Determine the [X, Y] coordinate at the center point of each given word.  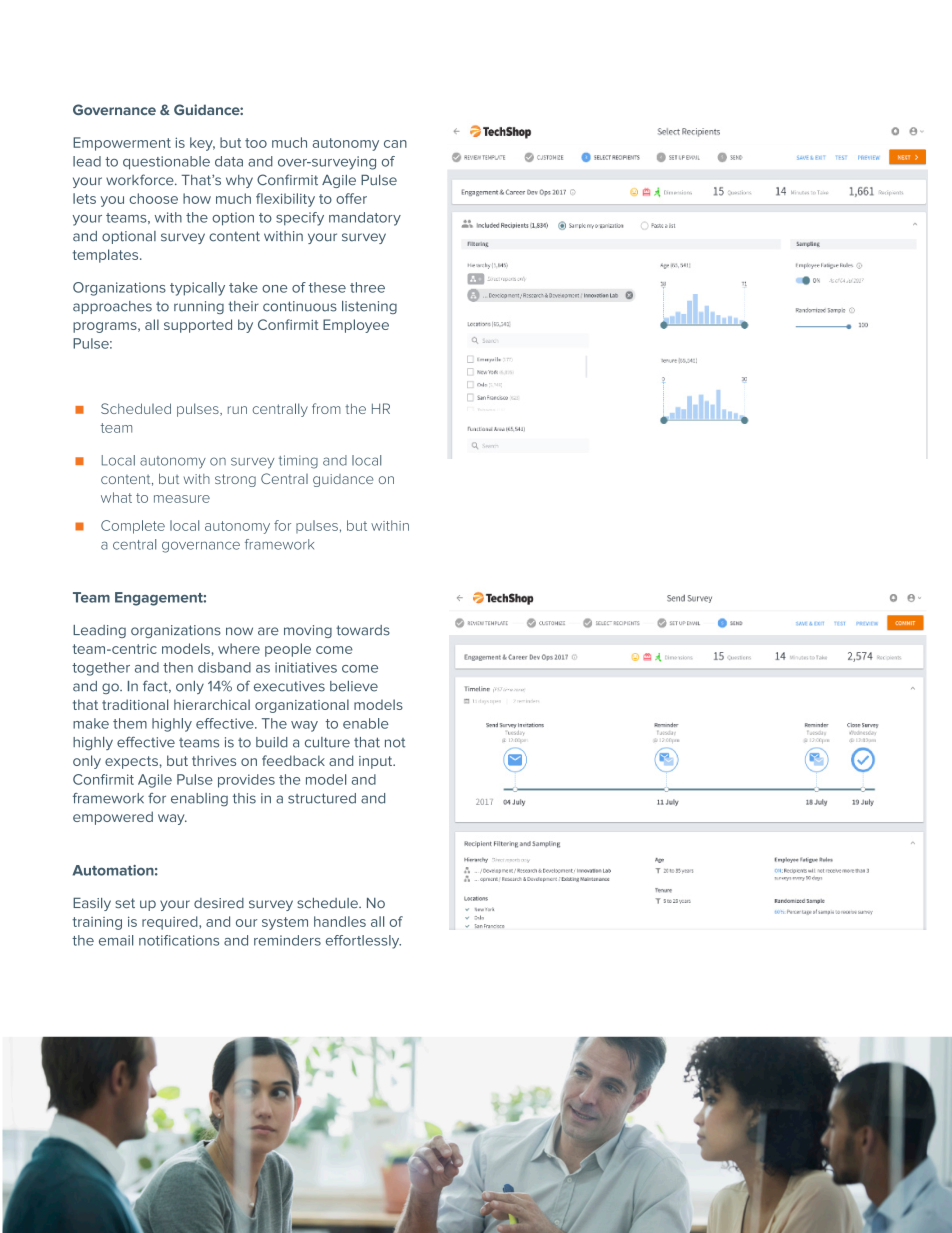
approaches [112, 307]
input [377, 762]
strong [235, 480]
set [125, 903]
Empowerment [122, 144]
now [239, 631]
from [326, 408]
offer [351, 198]
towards [363, 630]
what [116, 497]
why [239, 181]
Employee [356, 326]
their [243, 306]
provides [246, 781]
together [101, 669]
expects [131, 762]
